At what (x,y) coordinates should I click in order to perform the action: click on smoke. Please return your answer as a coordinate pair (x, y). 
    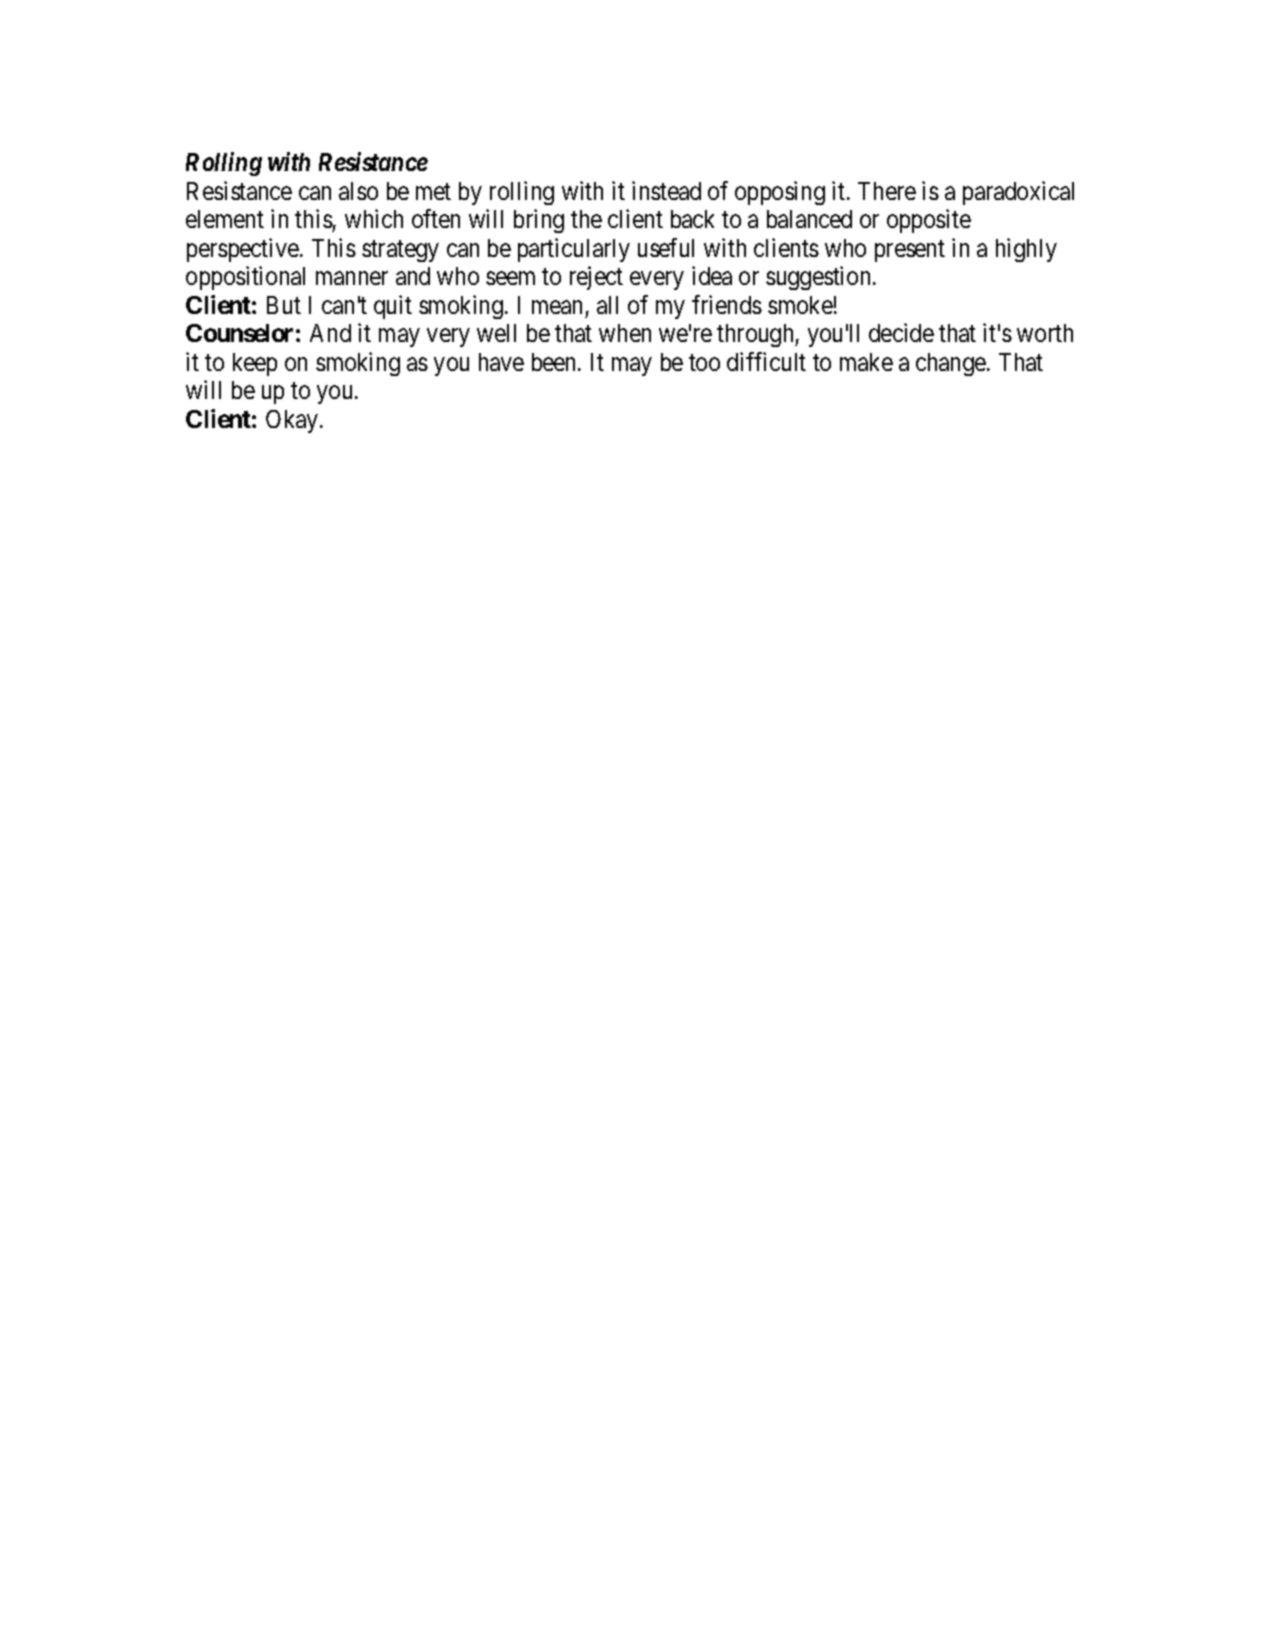
    Looking at the image, I should click on (800, 305).
